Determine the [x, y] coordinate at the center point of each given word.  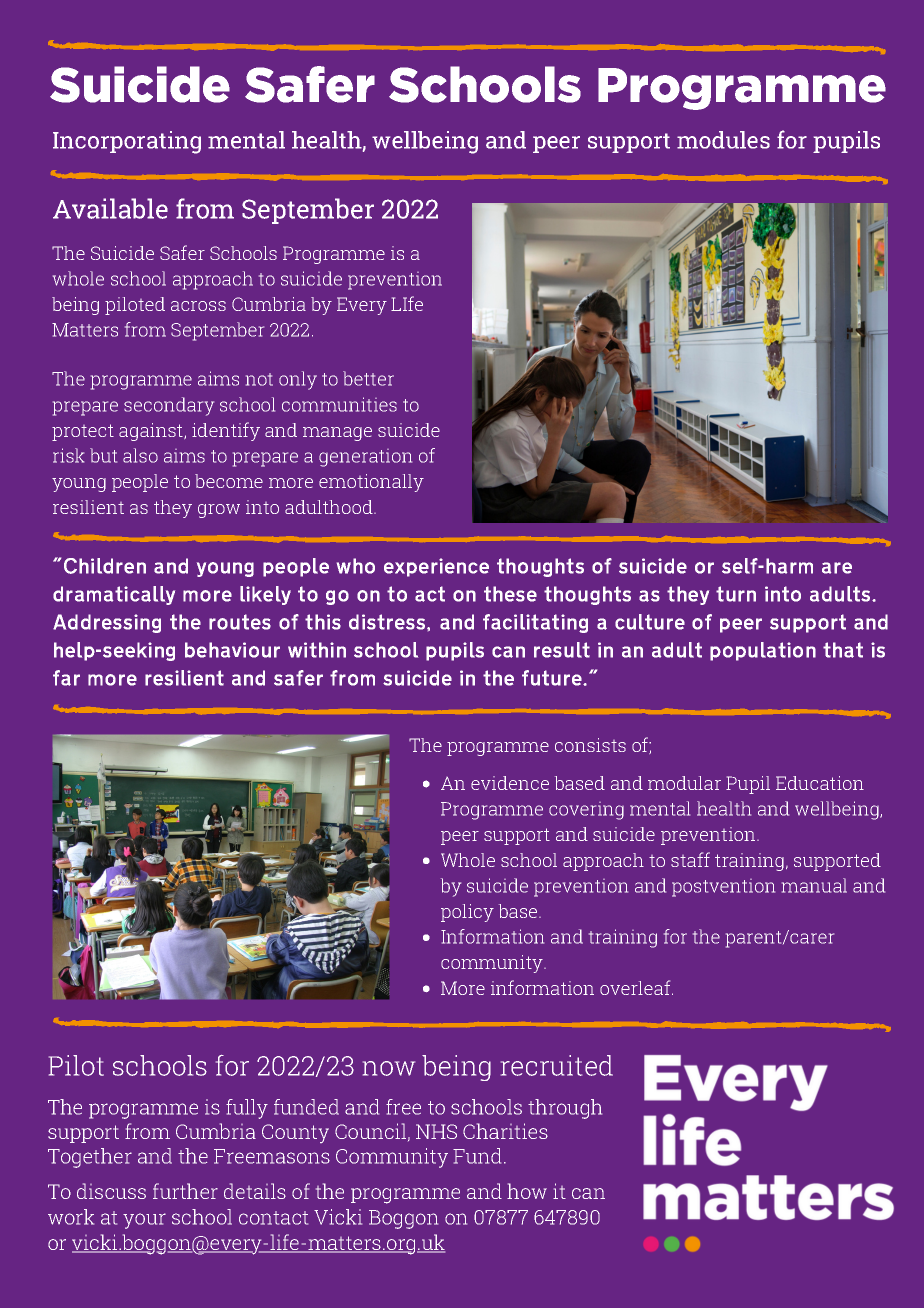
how [527, 1191]
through [565, 1109]
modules [723, 140]
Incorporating [127, 142]
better [368, 378]
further [185, 1191]
